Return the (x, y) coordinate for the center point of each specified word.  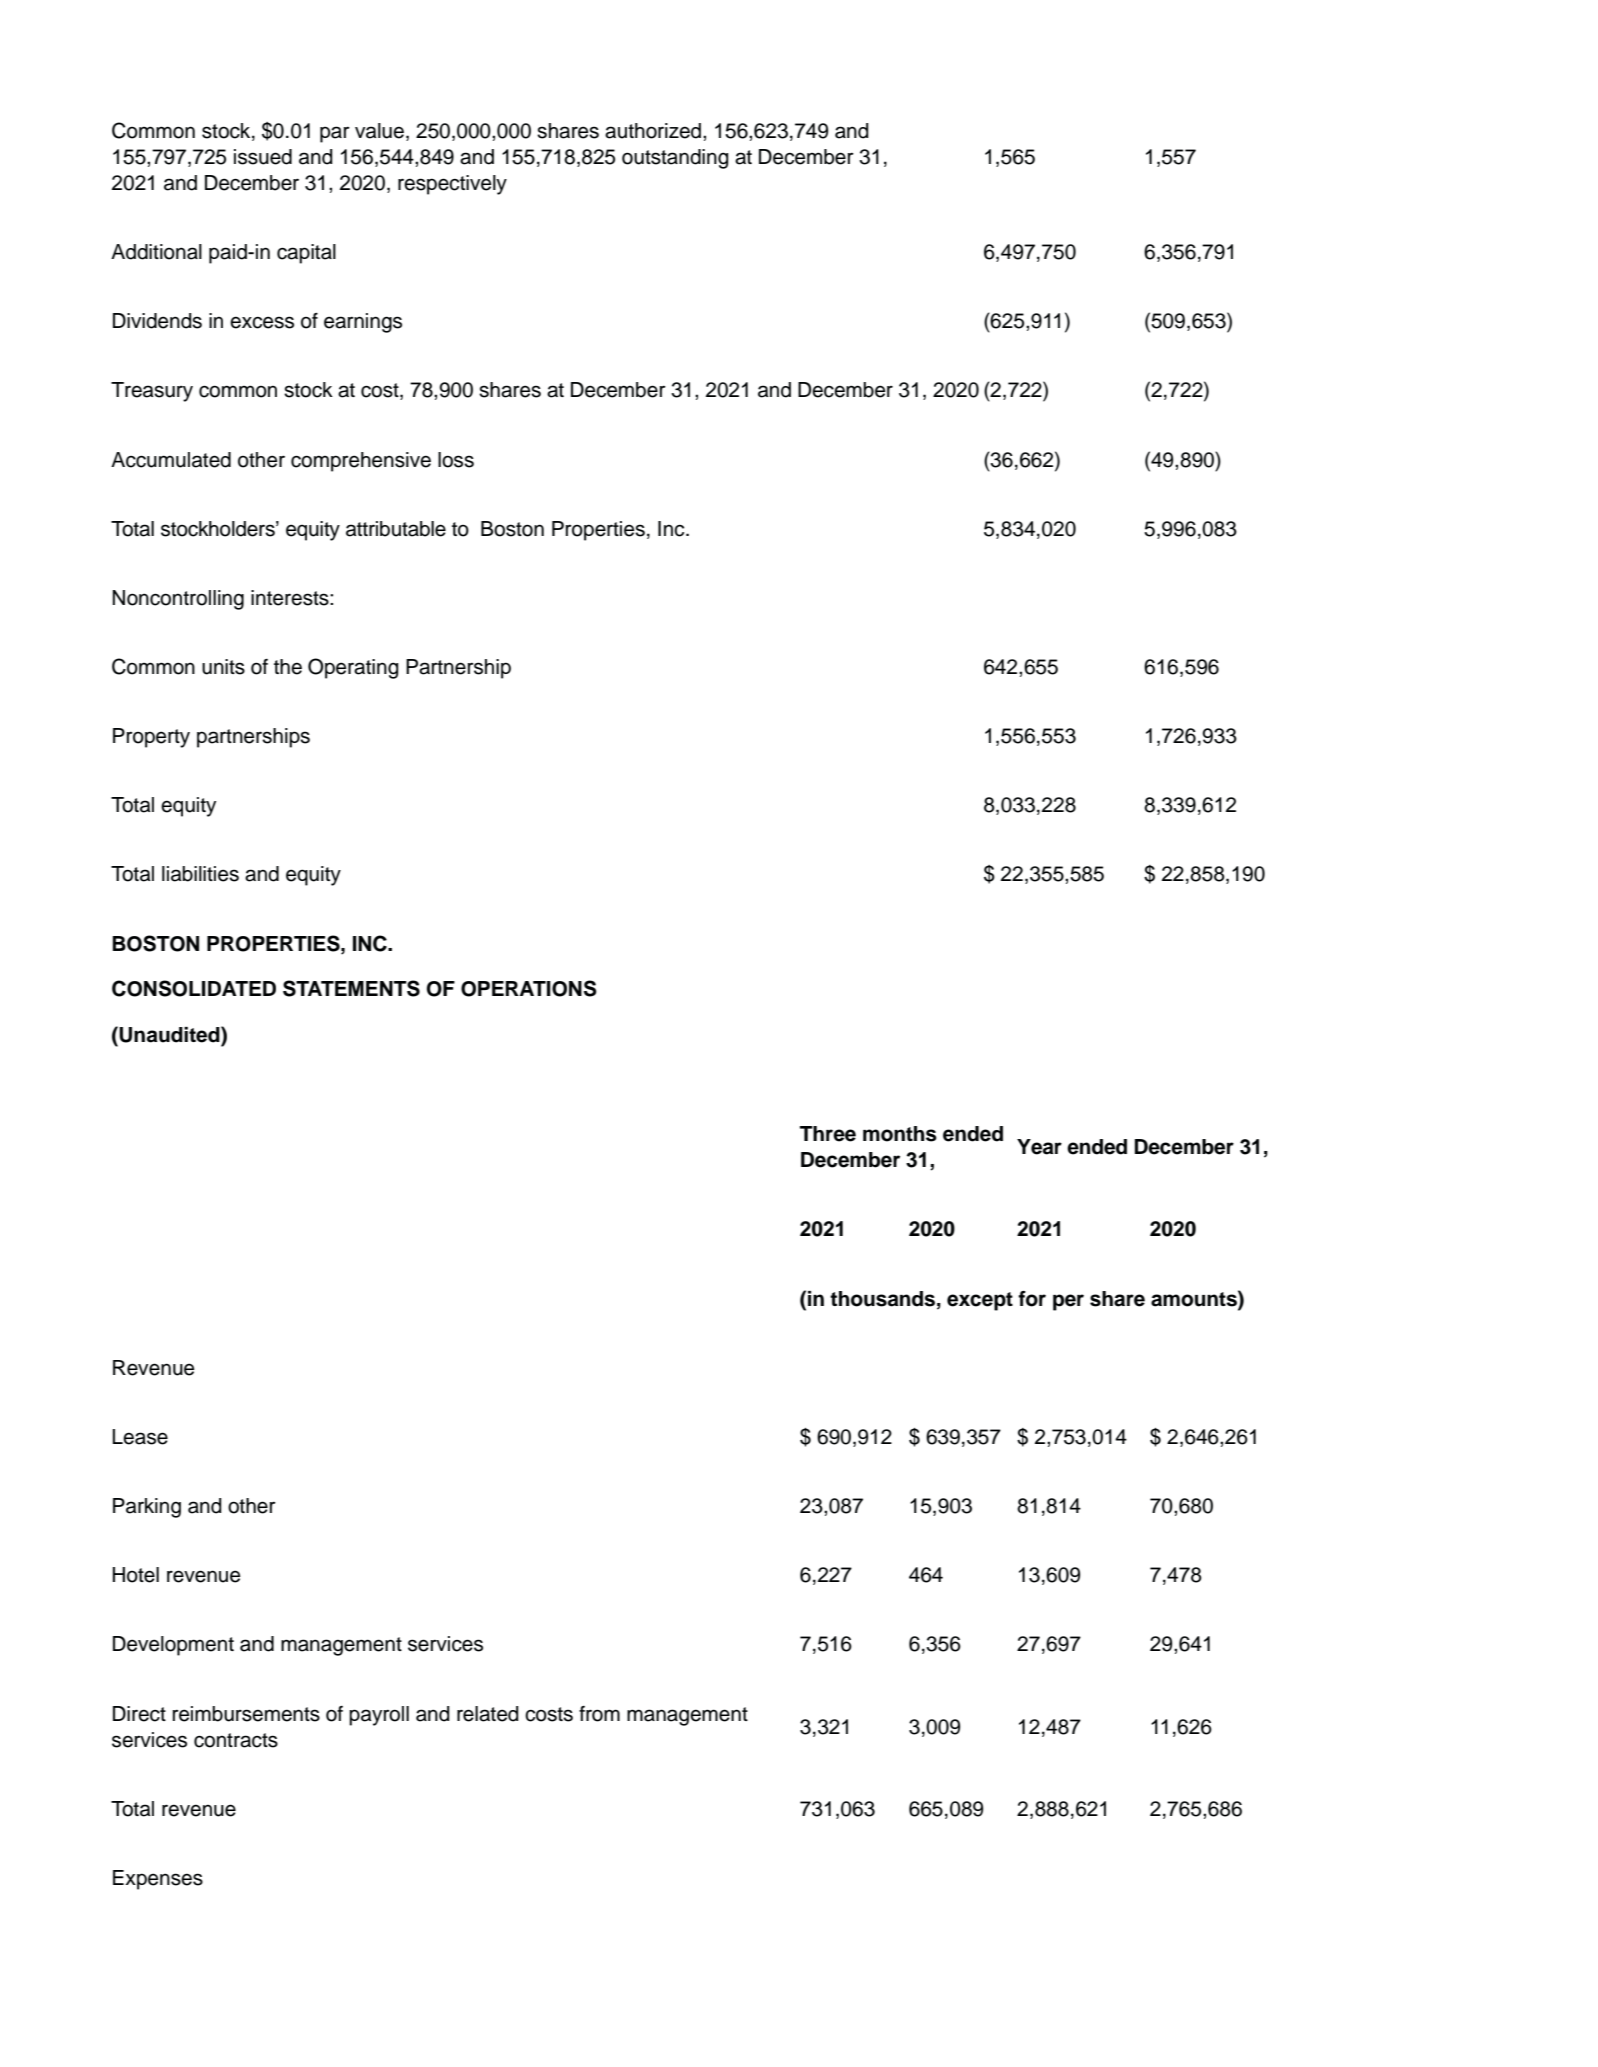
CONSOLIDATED (194, 988)
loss (456, 460)
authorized (653, 131)
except (980, 1301)
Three (828, 1134)
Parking (147, 1508)
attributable (396, 529)
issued (263, 157)
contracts (236, 1740)
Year (1039, 1147)
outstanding (675, 159)
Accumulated (171, 460)
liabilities (200, 874)
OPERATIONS (529, 988)
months (900, 1134)
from (599, 1714)
